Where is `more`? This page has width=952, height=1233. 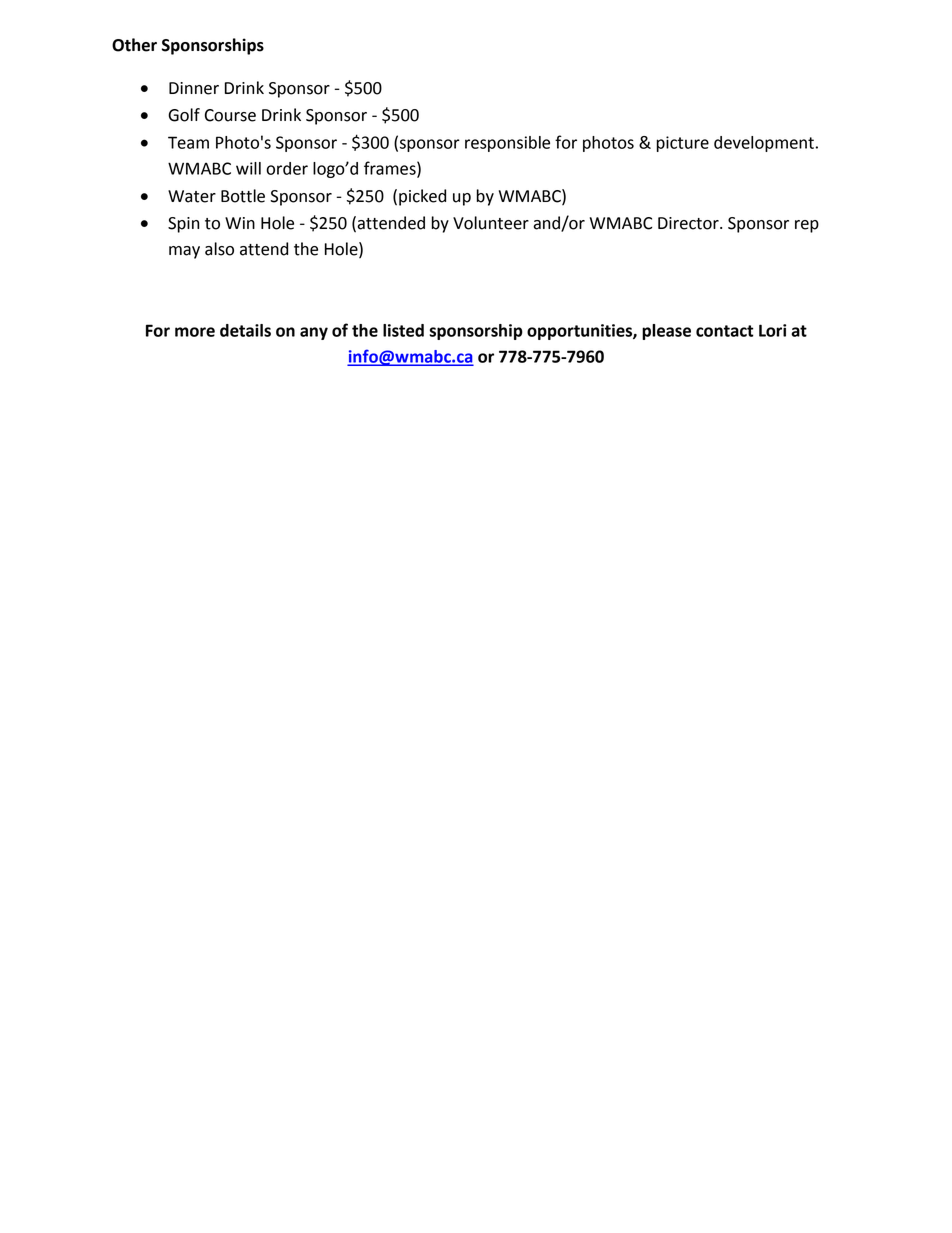 more is located at coordinates (195, 332).
